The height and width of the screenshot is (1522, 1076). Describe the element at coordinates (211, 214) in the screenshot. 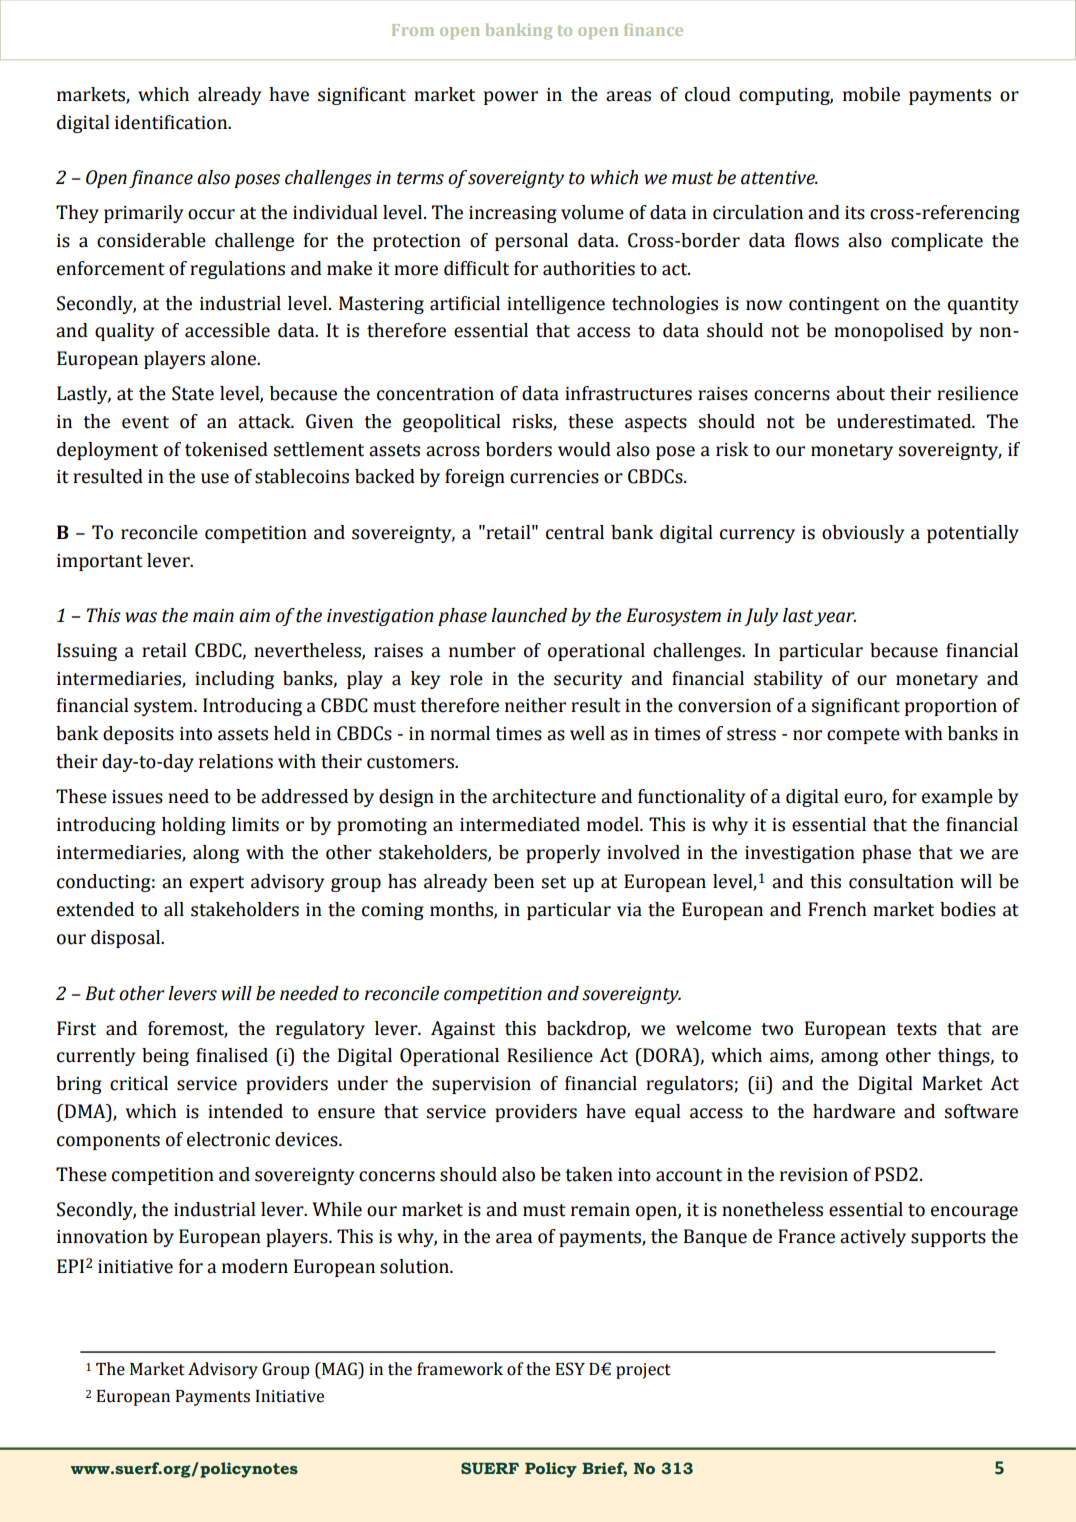

I see `occur` at that location.
